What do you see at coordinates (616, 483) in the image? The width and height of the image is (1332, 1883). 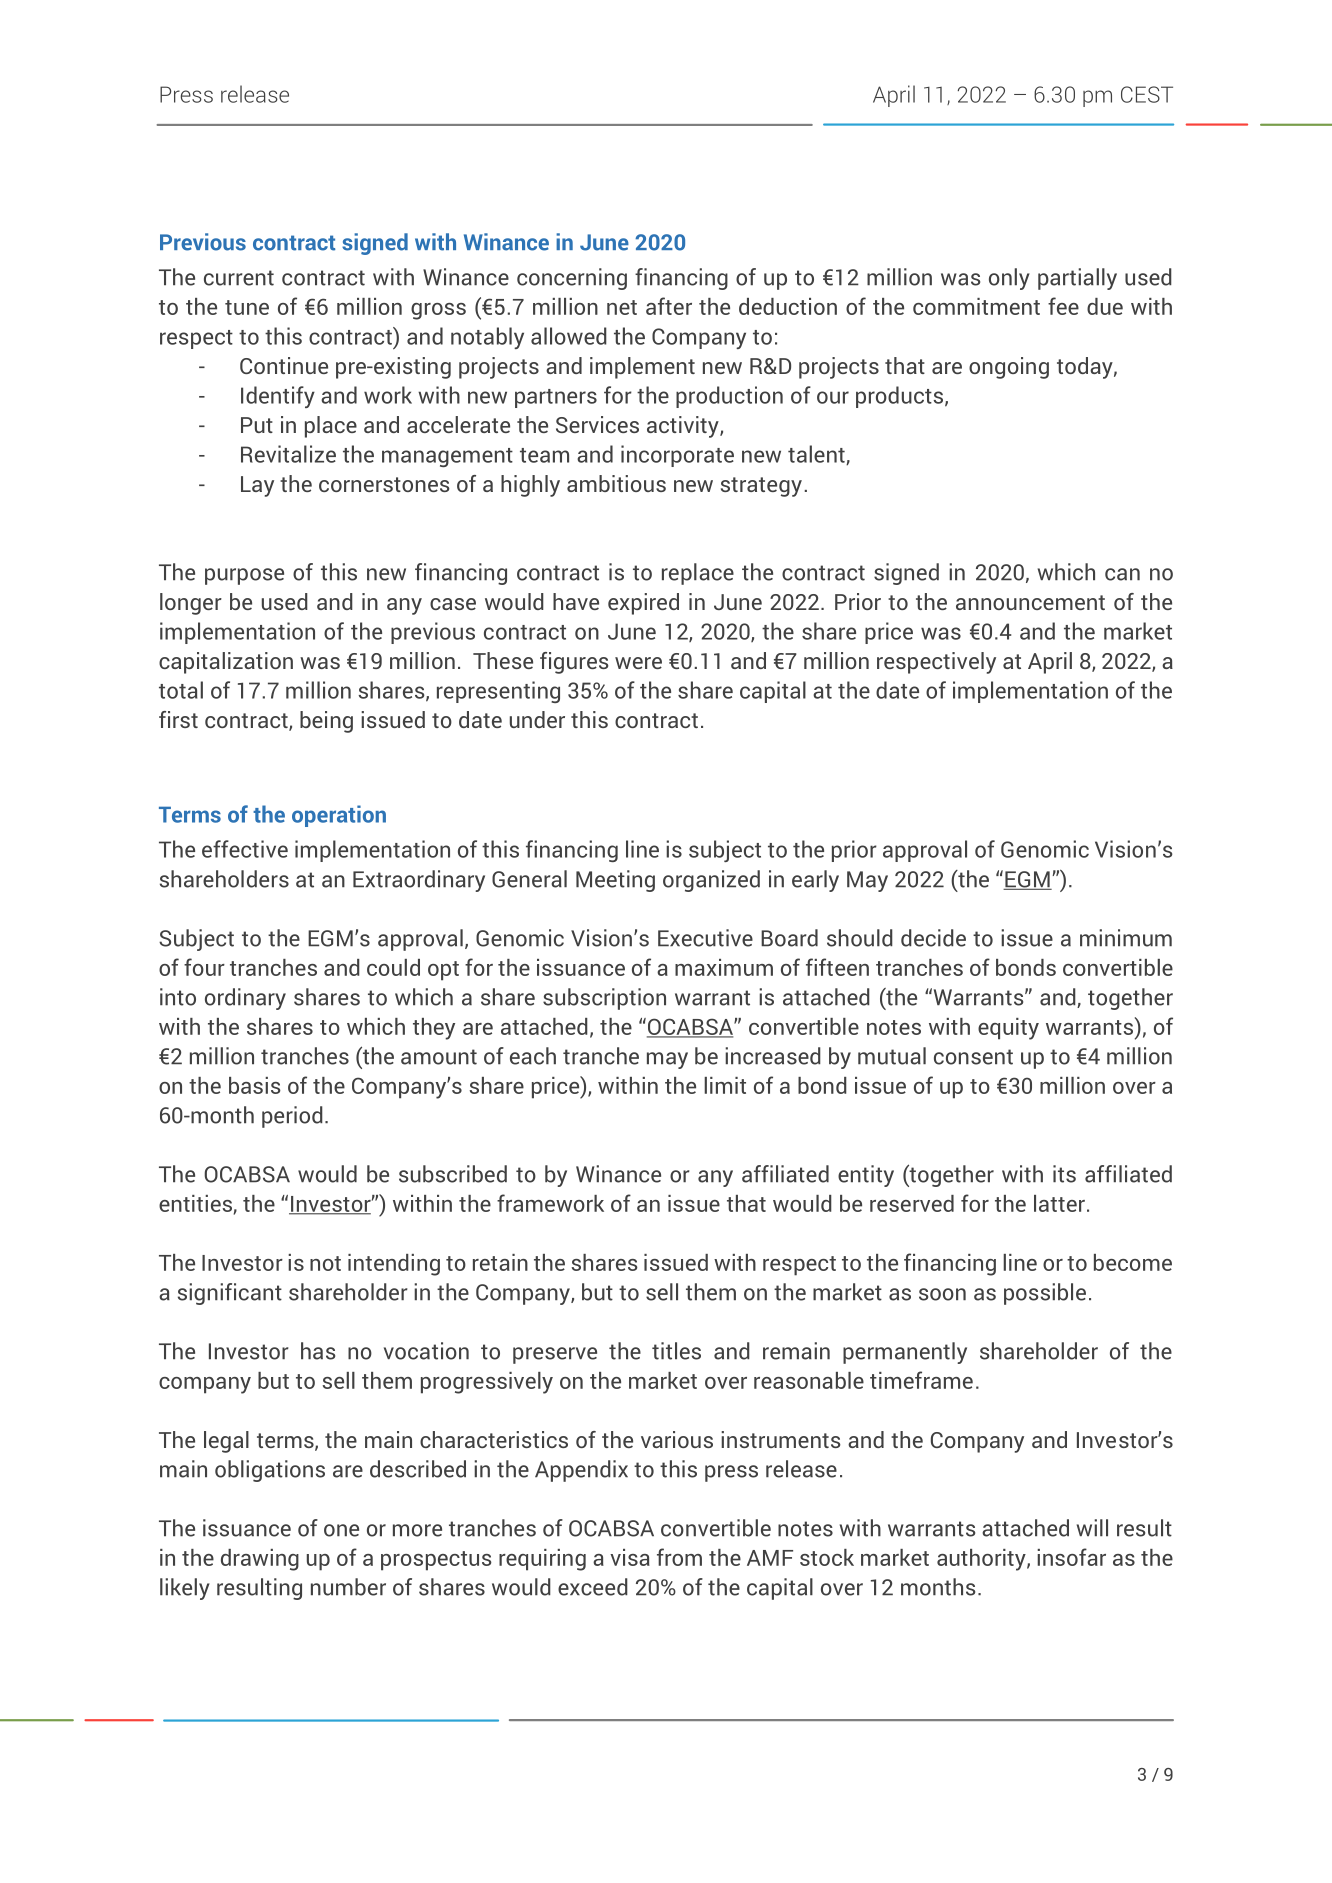 I see `ambitious` at bounding box center [616, 483].
